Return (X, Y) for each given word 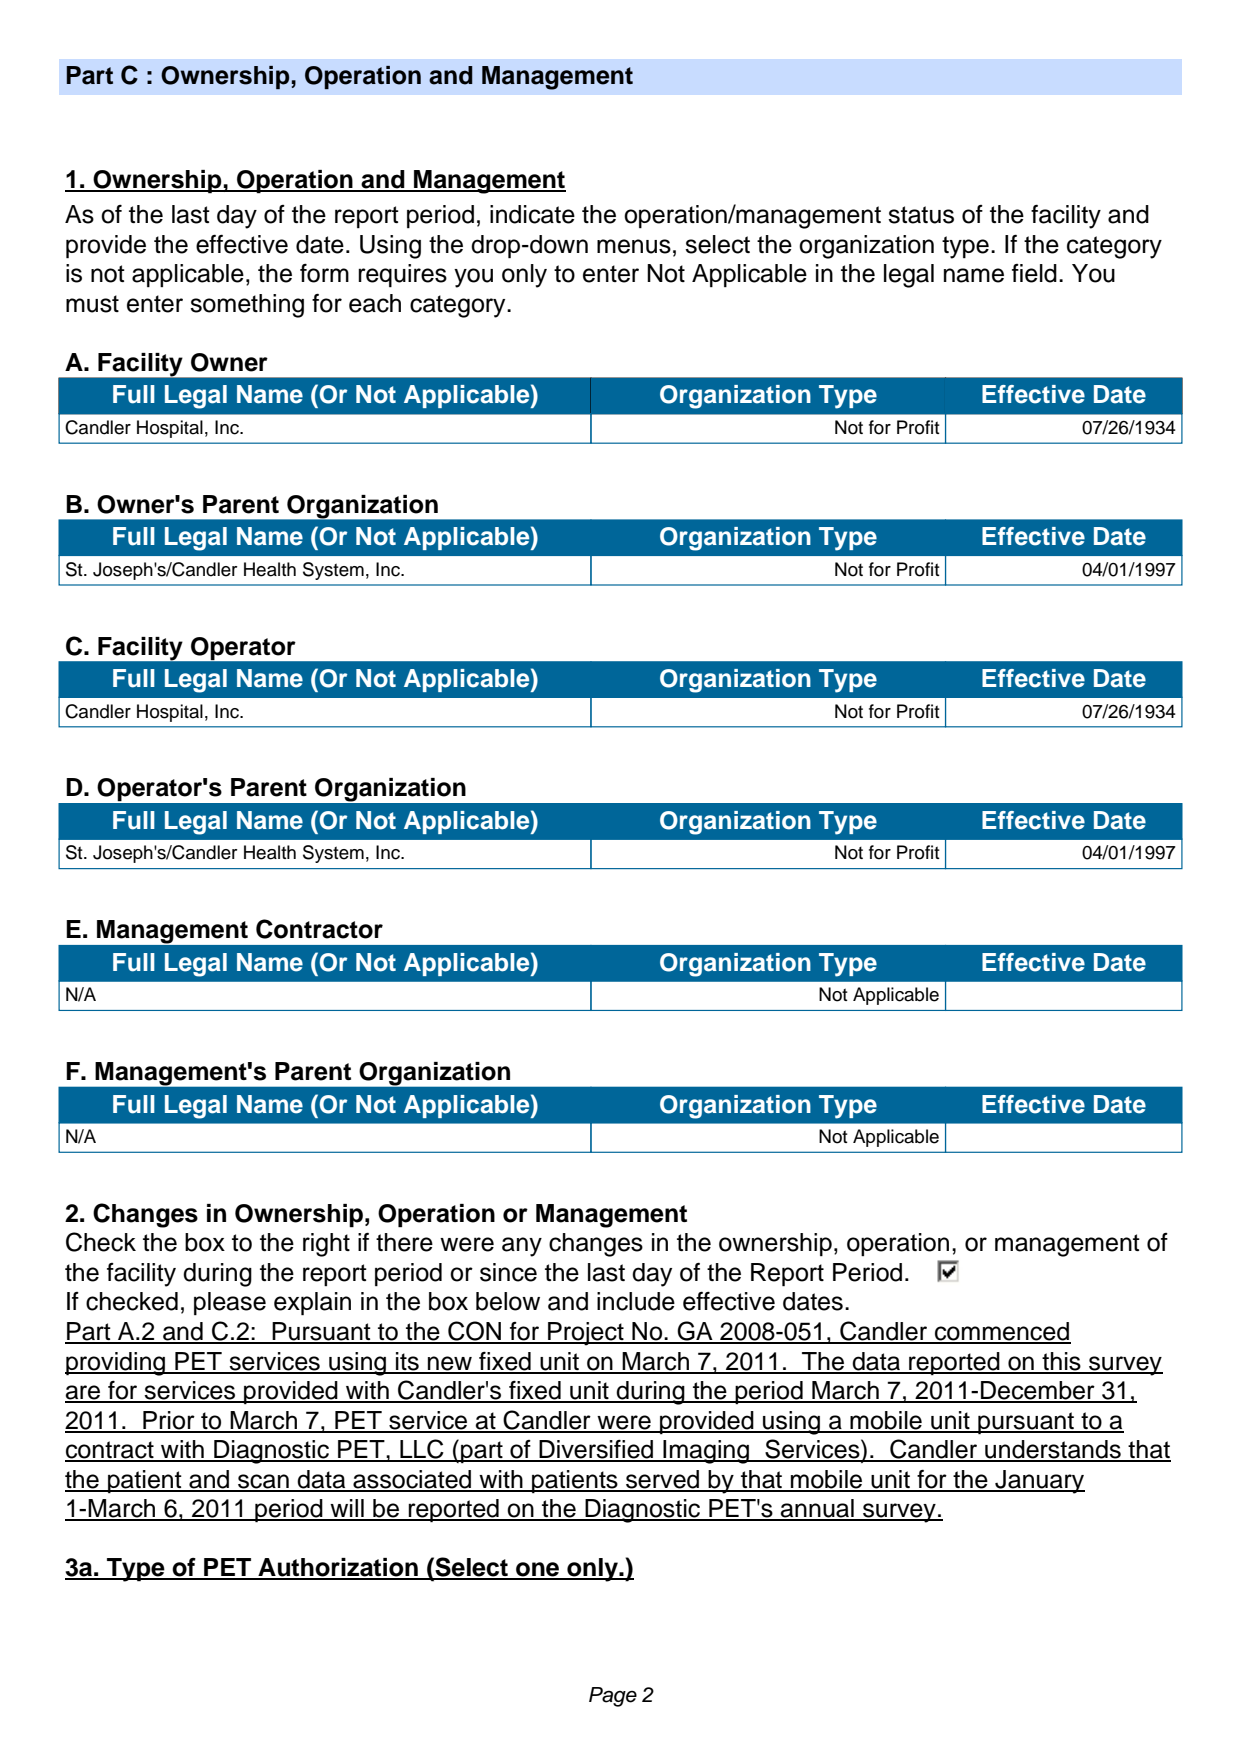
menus (634, 246)
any (522, 1247)
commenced (1002, 1332)
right (326, 1245)
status (921, 215)
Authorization (338, 1568)
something (247, 306)
